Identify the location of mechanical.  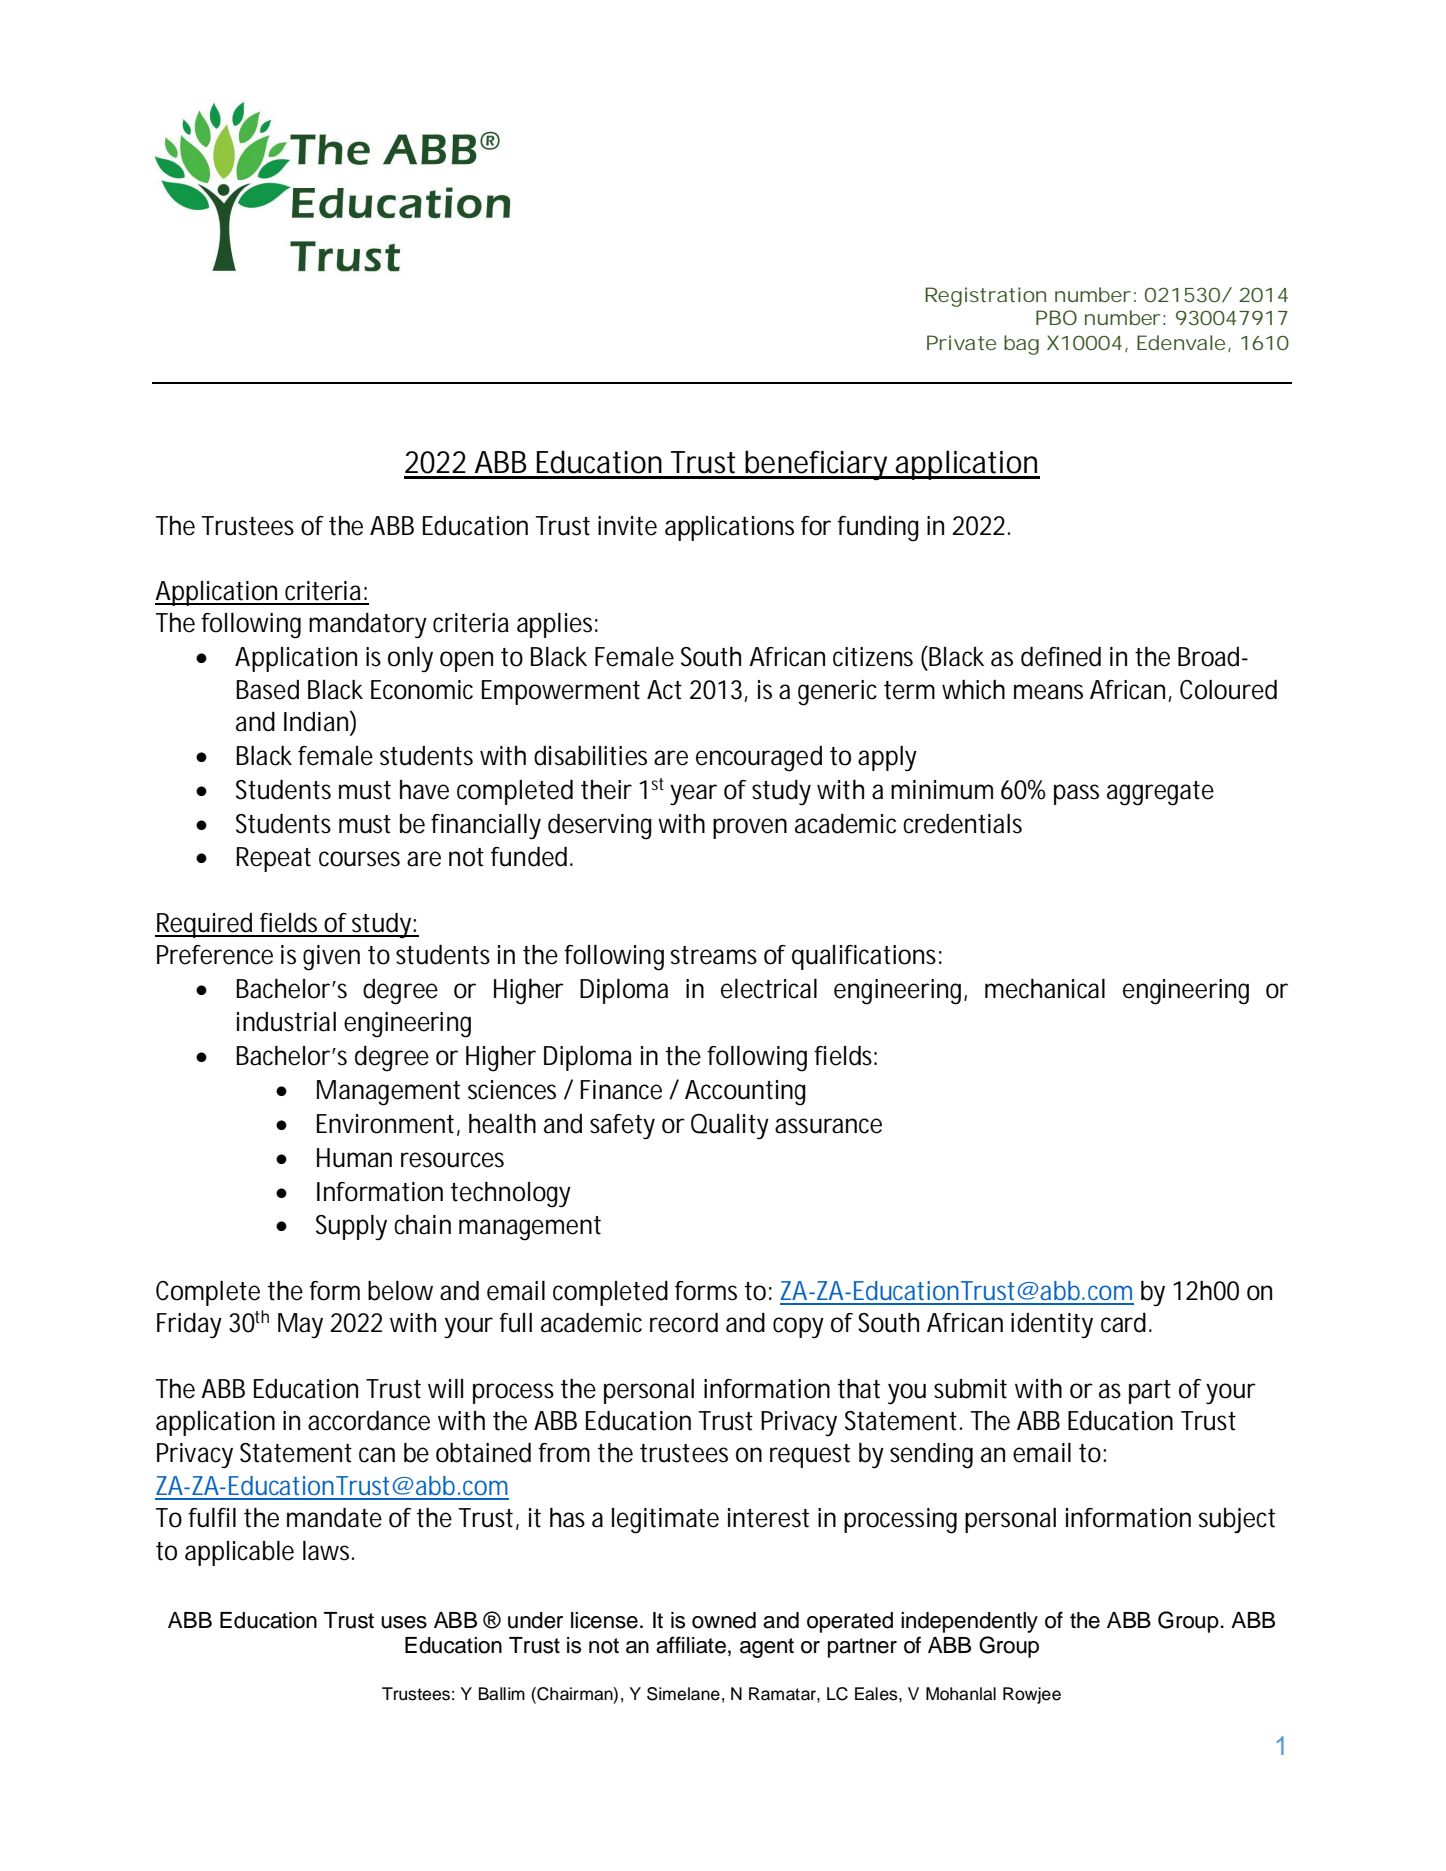
(1045, 989).
